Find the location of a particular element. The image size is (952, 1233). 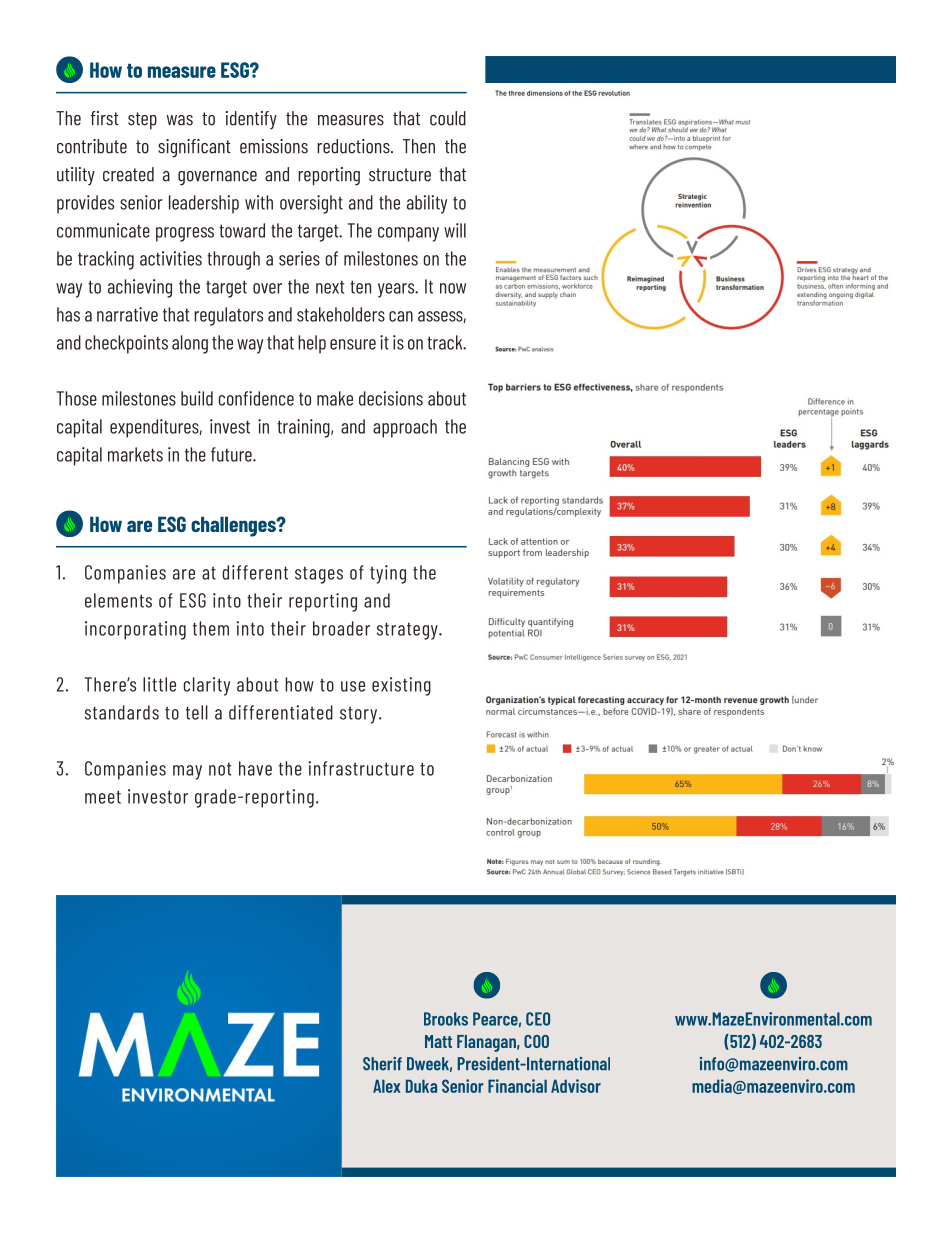

standards is located at coordinates (122, 712).
